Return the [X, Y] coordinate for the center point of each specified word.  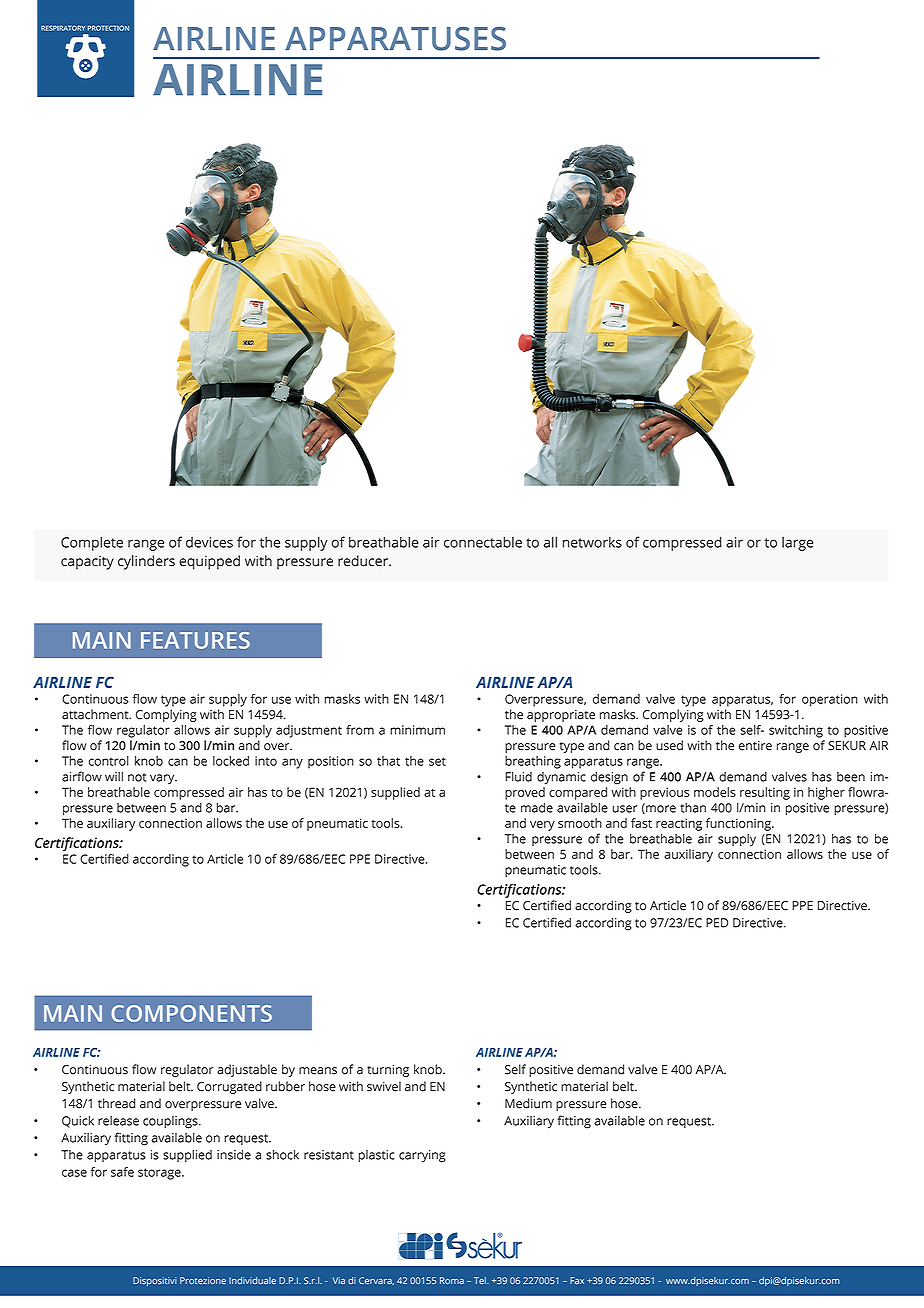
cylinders [146, 562]
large [797, 544]
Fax [577, 1280]
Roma [452, 1280]
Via [339, 1280]
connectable [483, 542]
